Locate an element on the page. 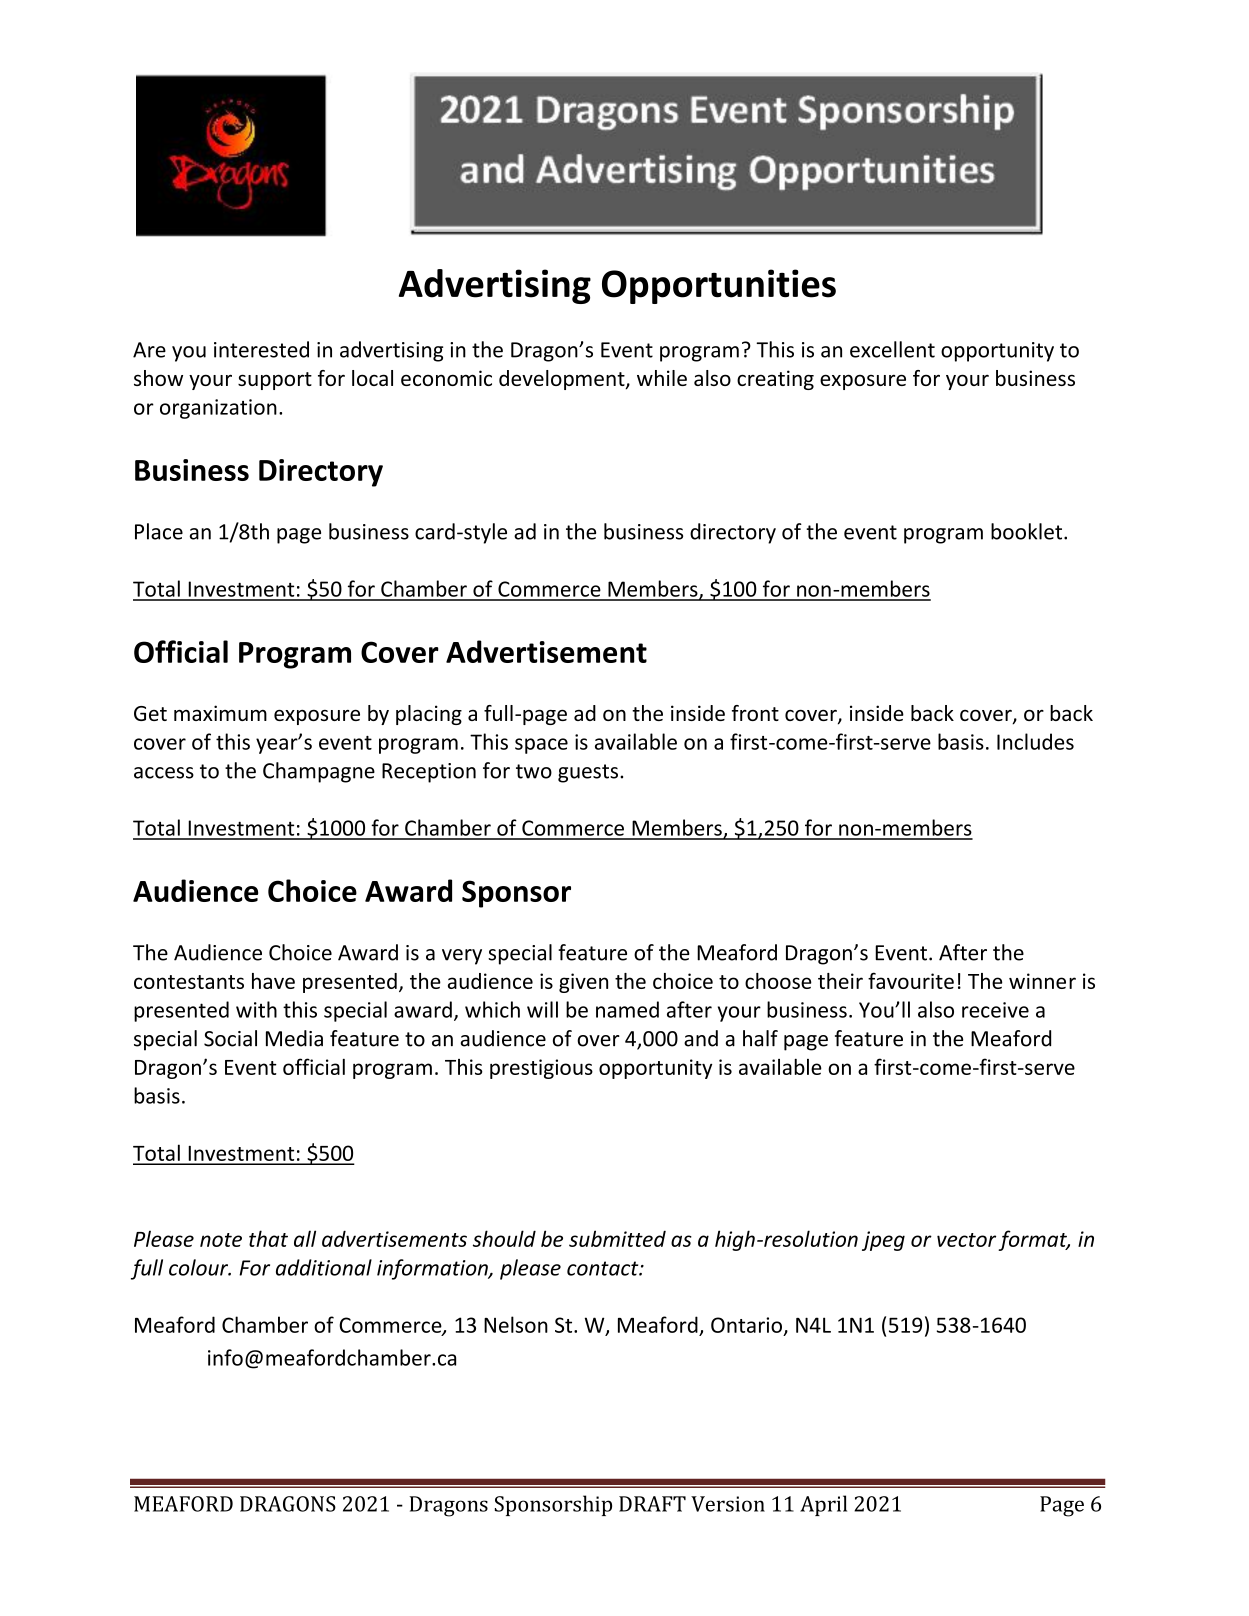  interested is located at coordinates (261, 349).
